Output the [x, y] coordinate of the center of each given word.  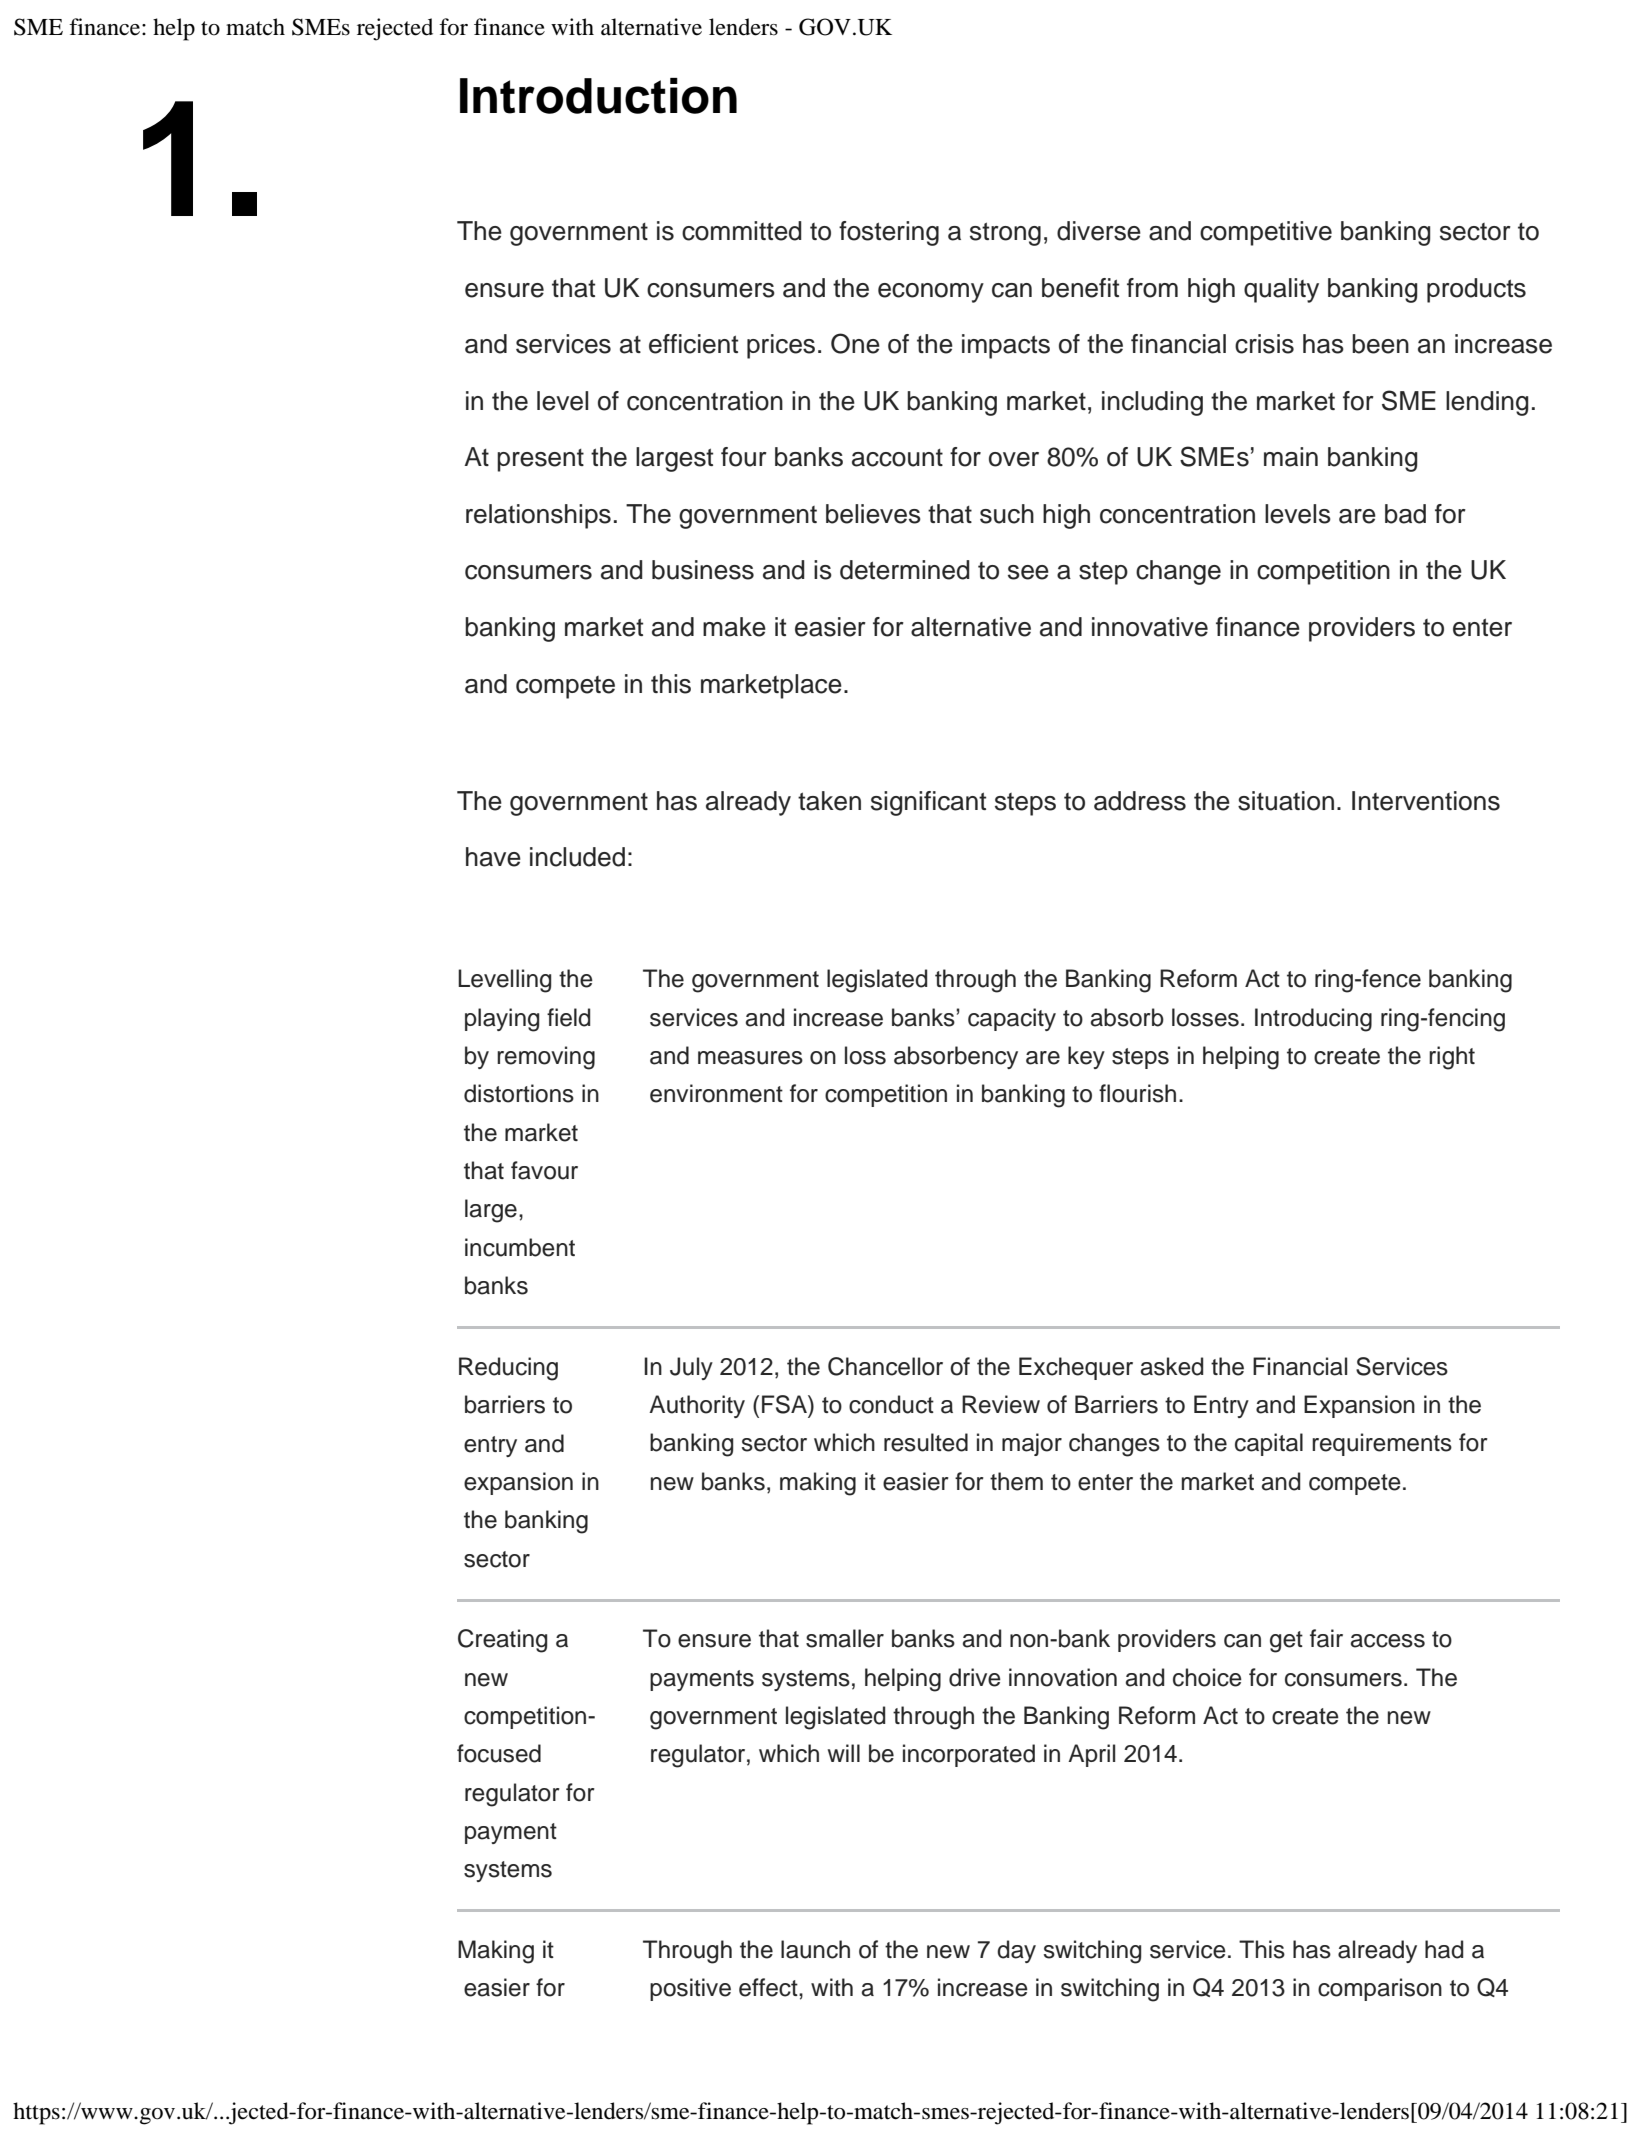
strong [1005, 234]
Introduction [598, 96]
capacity [1012, 1019]
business [703, 570]
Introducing [1313, 1020]
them [1016, 1481]
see [1028, 572]
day [1016, 1951]
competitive [1266, 233]
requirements [1382, 1444]
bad [1405, 514]
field [568, 1017]
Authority [697, 1406]
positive [690, 1989]
